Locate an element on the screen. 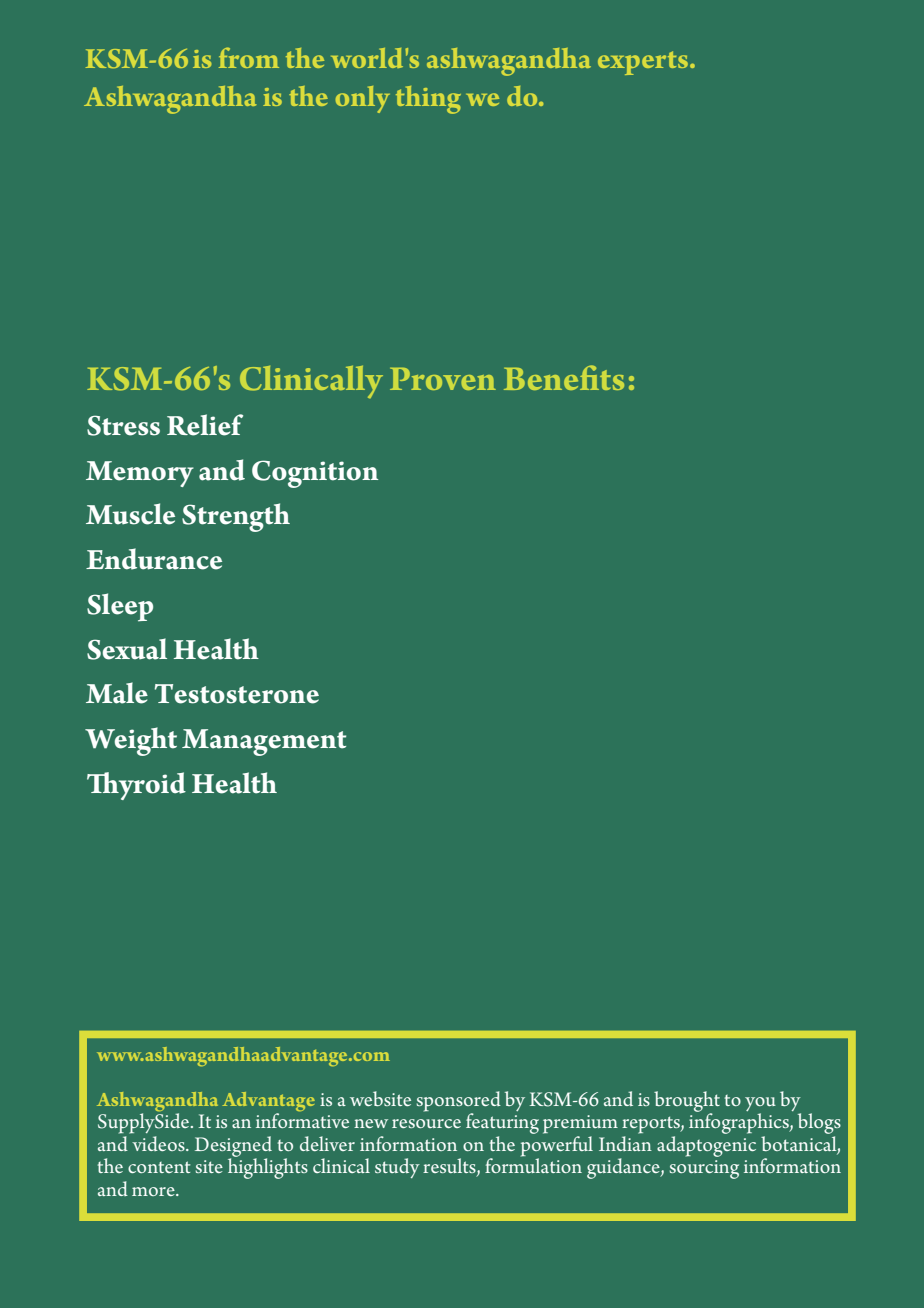  Relief is located at coordinates (205, 425).
